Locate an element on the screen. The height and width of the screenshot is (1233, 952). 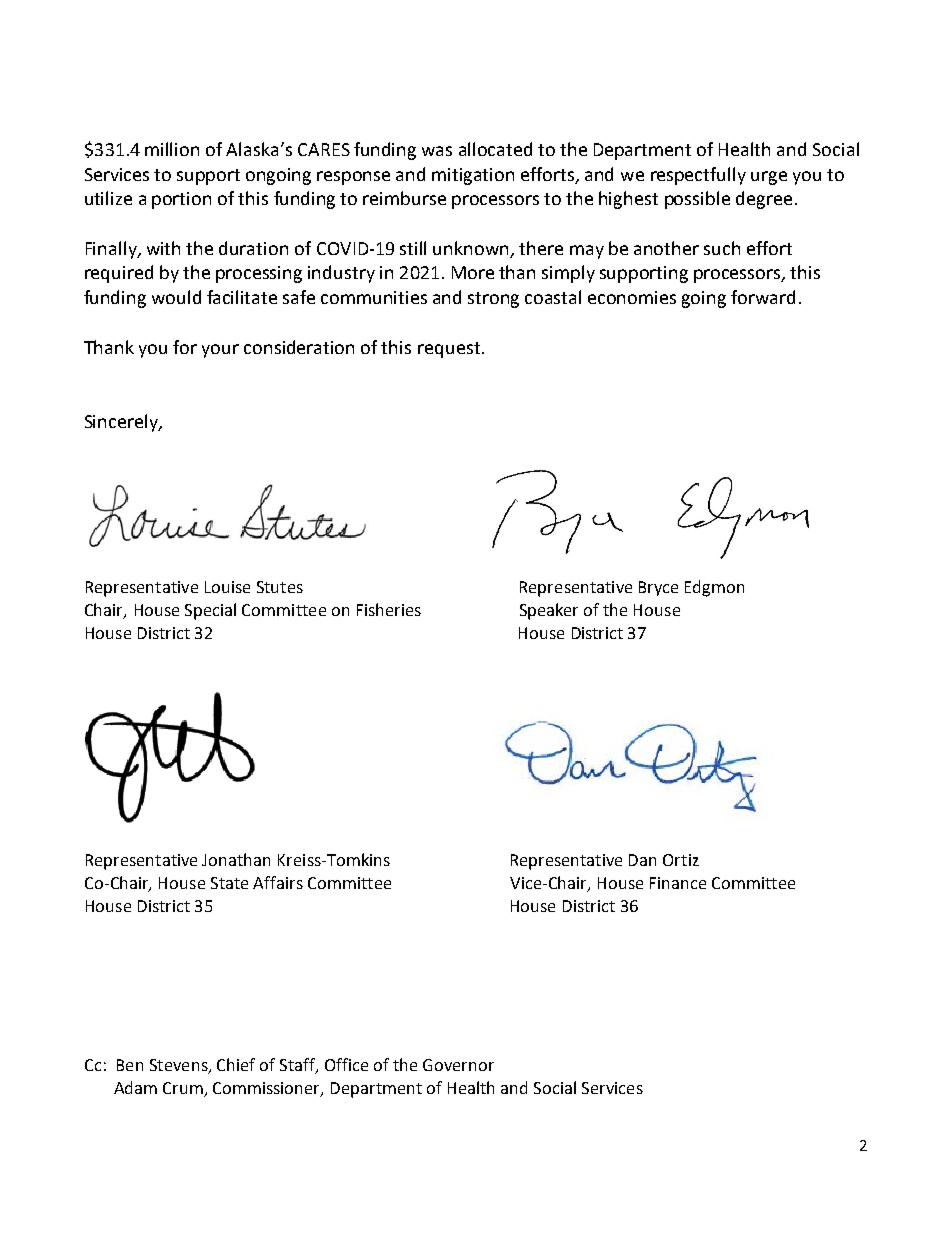
Fisheries is located at coordinates (389, 609).
